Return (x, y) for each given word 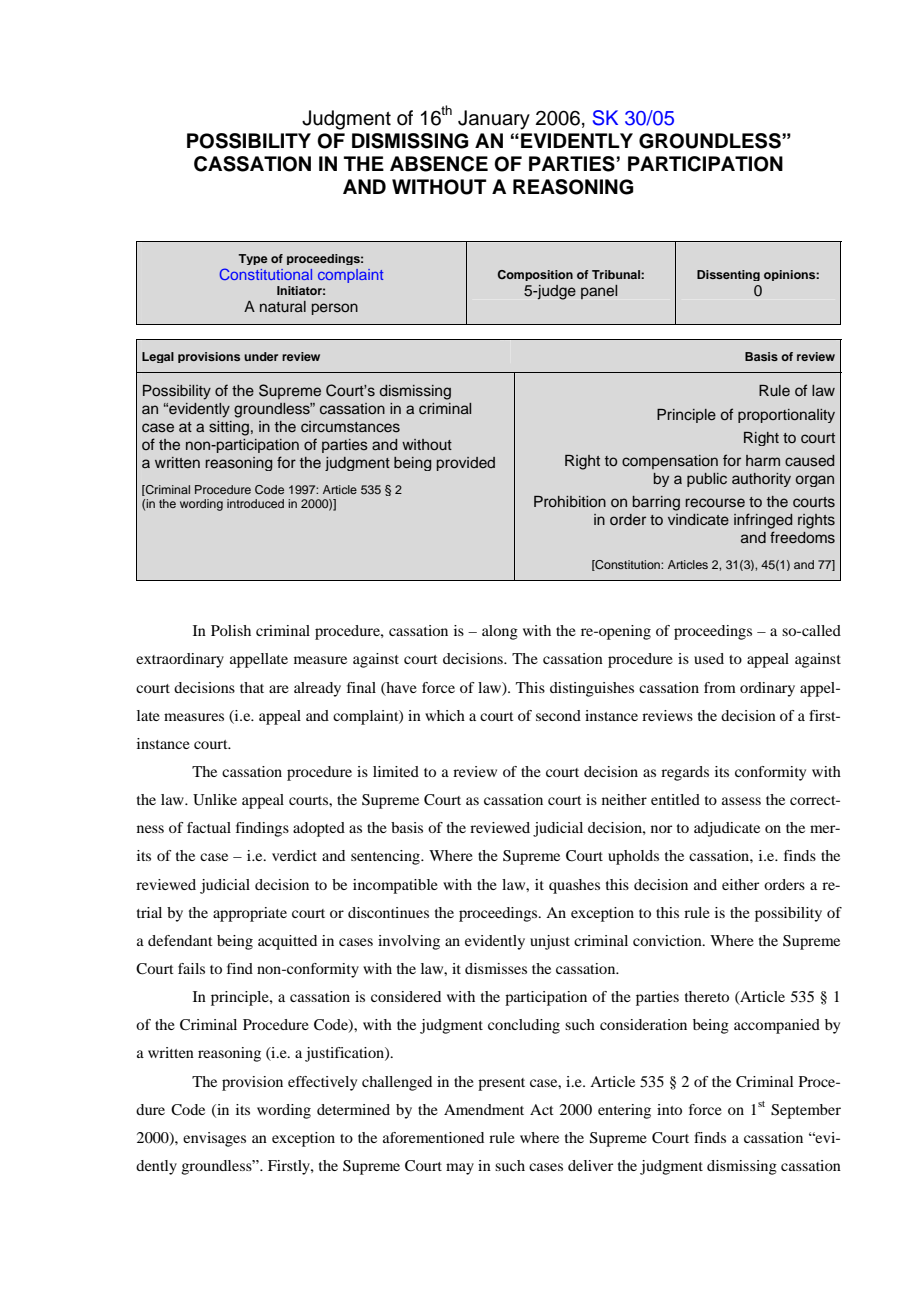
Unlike (215, 800)
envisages (214, 1139)
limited (396, 771)
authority (761, 480)
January (494, 120)
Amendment (484, 1109)
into (669, 1109)
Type (253, 259)
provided (466, 464)
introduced (255, 503)
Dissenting (728, 275)
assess (741, 801)
